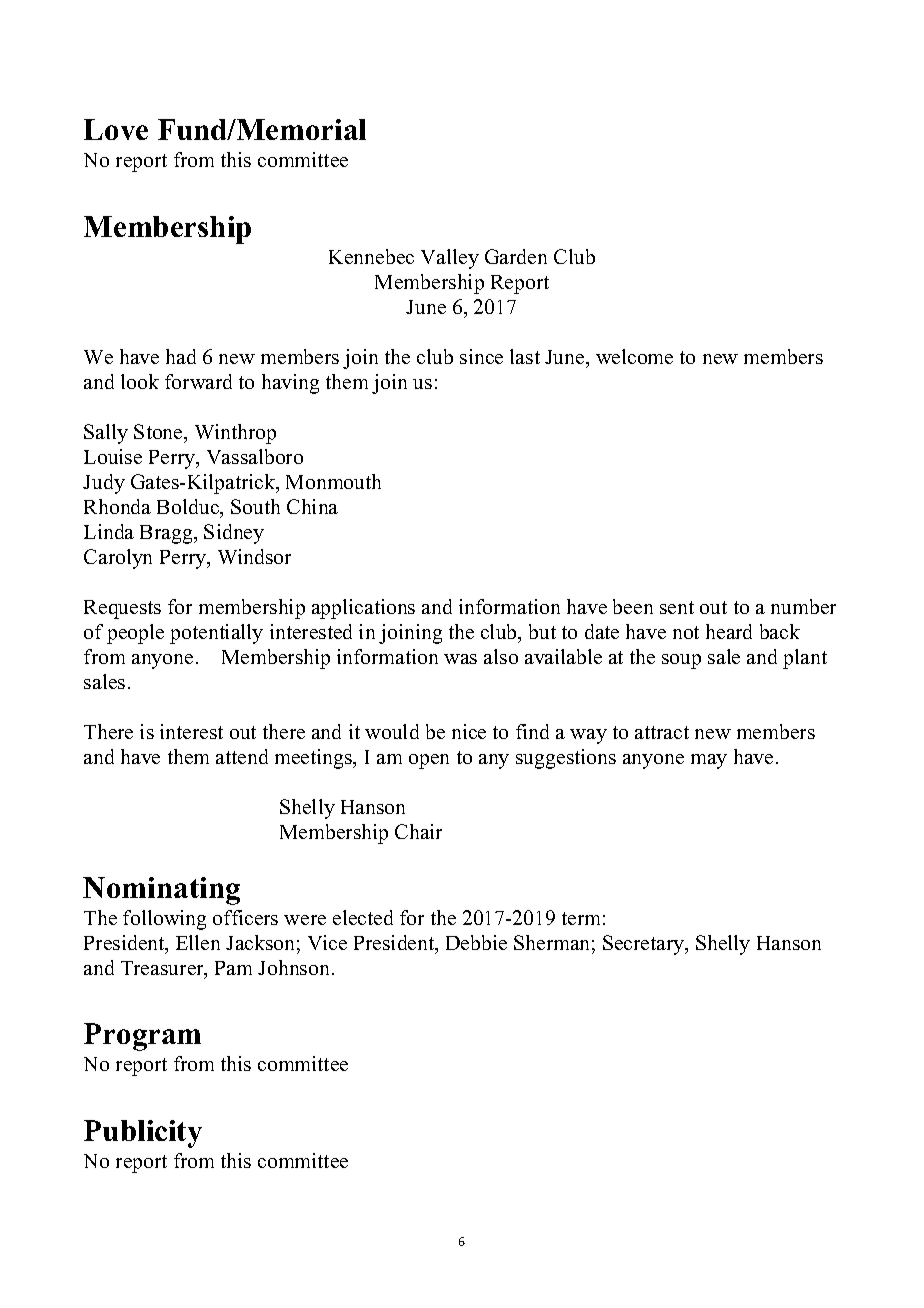  I want to click on Monmouth, so click(333, 481).
